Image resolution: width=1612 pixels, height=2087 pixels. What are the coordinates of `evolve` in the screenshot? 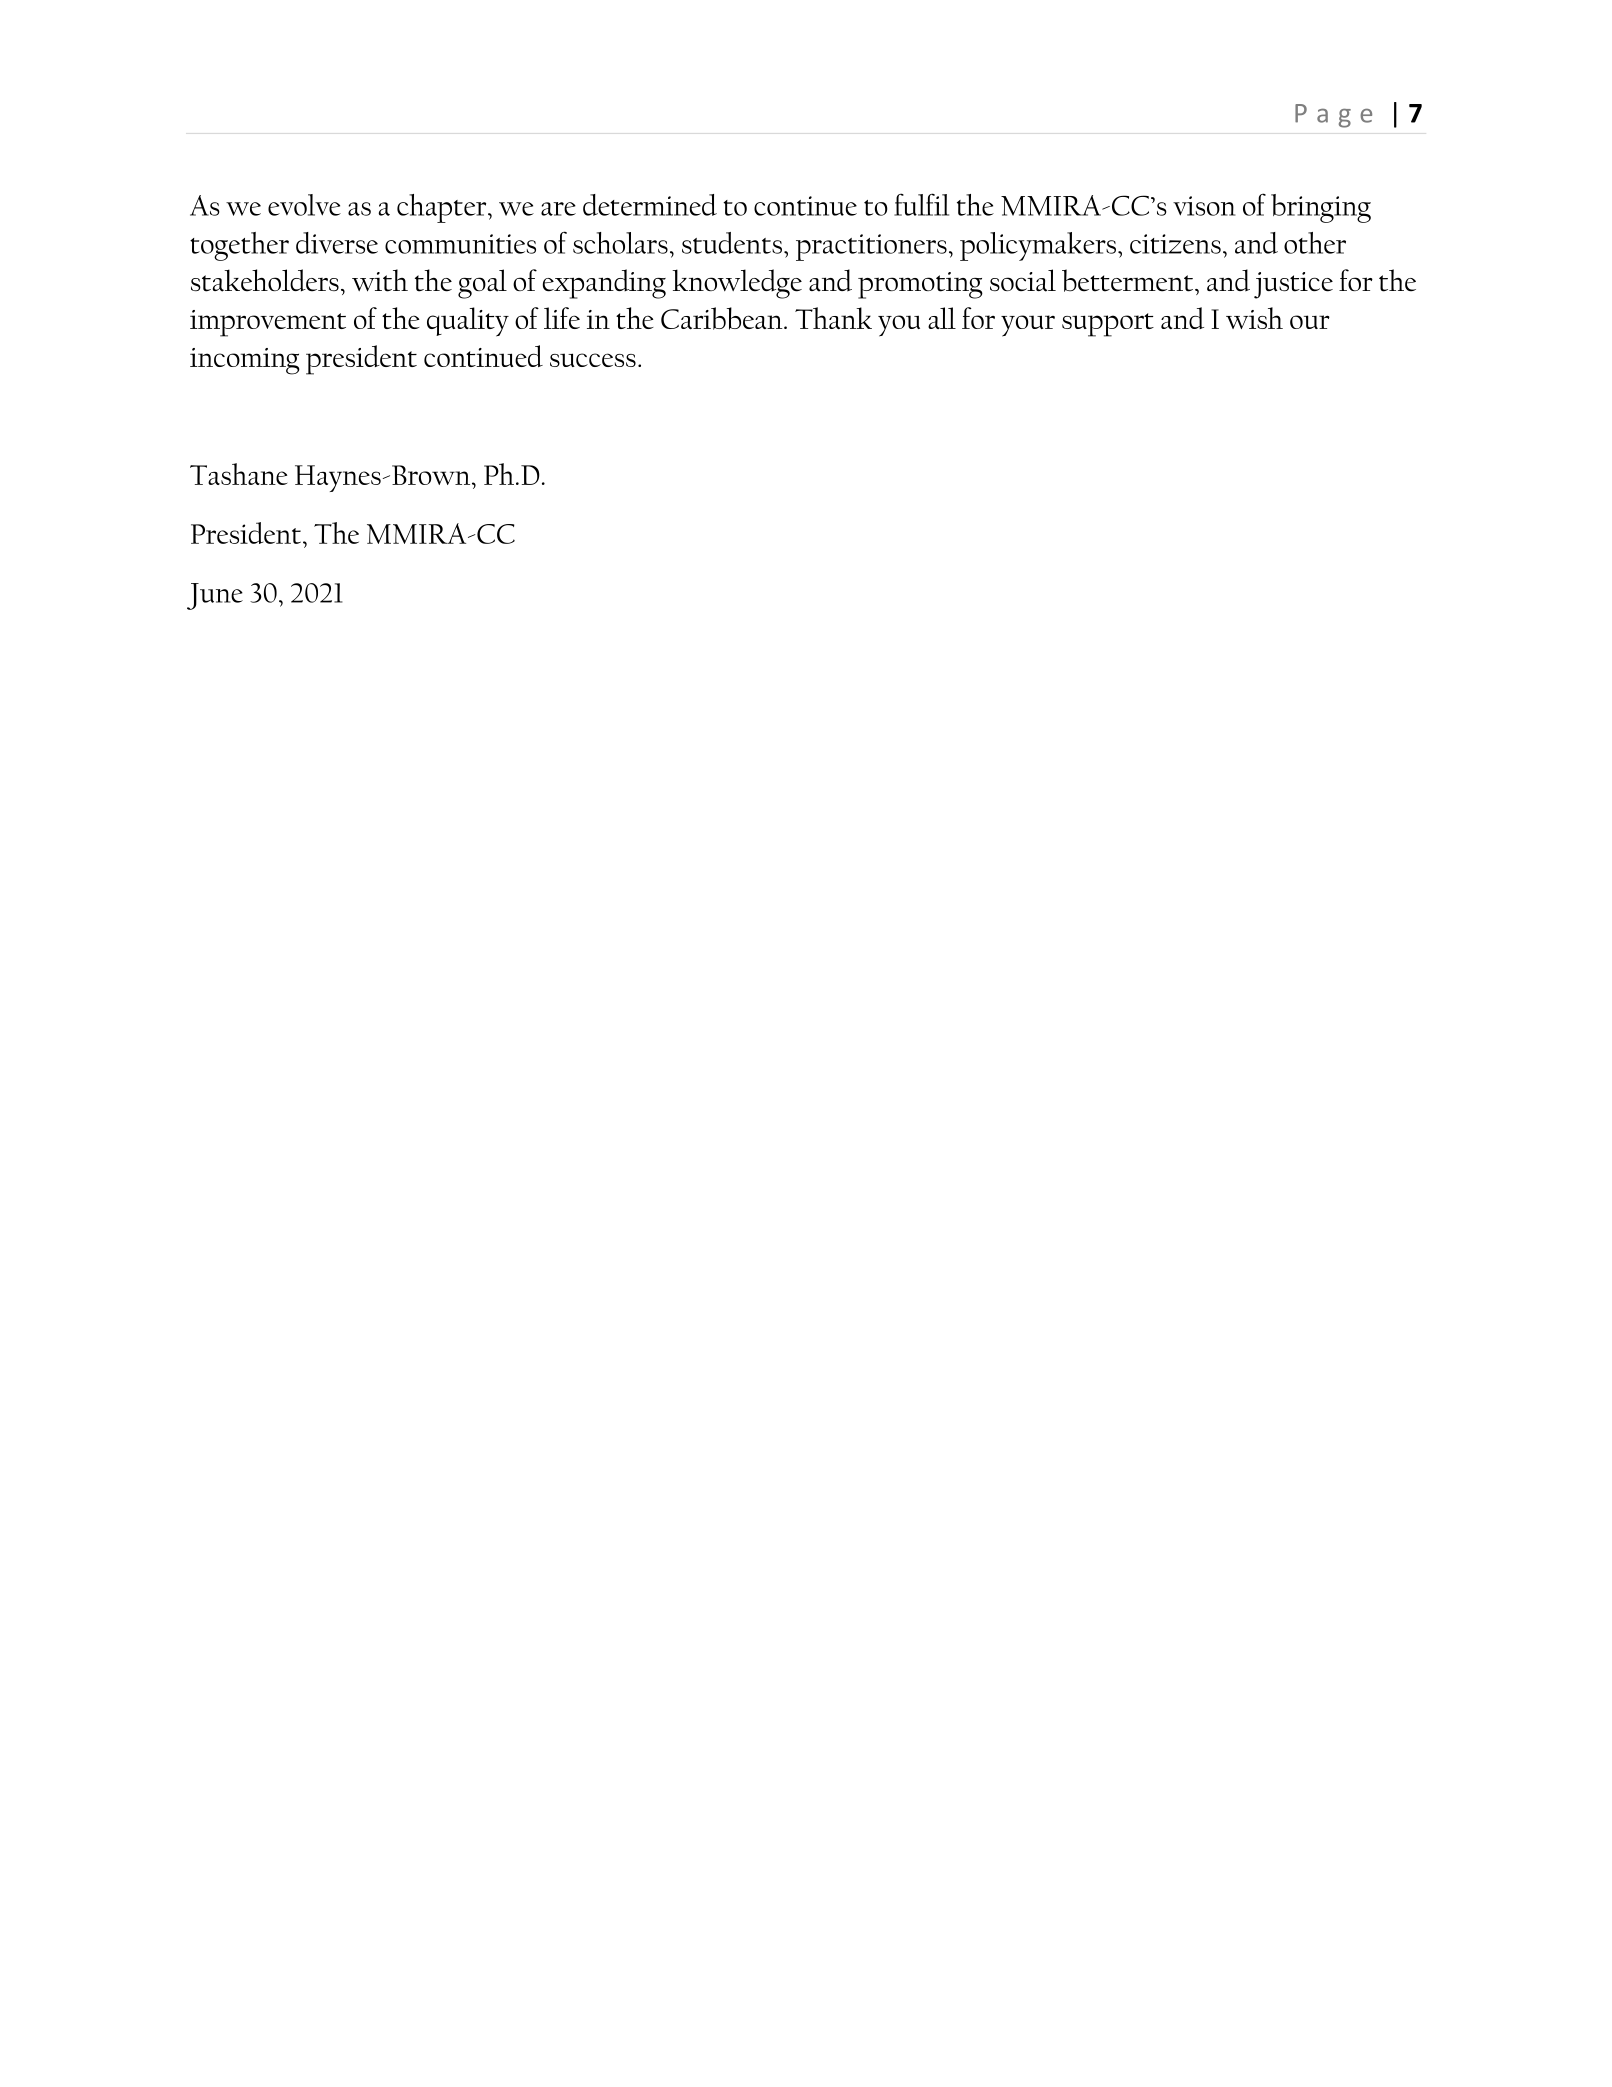 It's located at (304, 205).
